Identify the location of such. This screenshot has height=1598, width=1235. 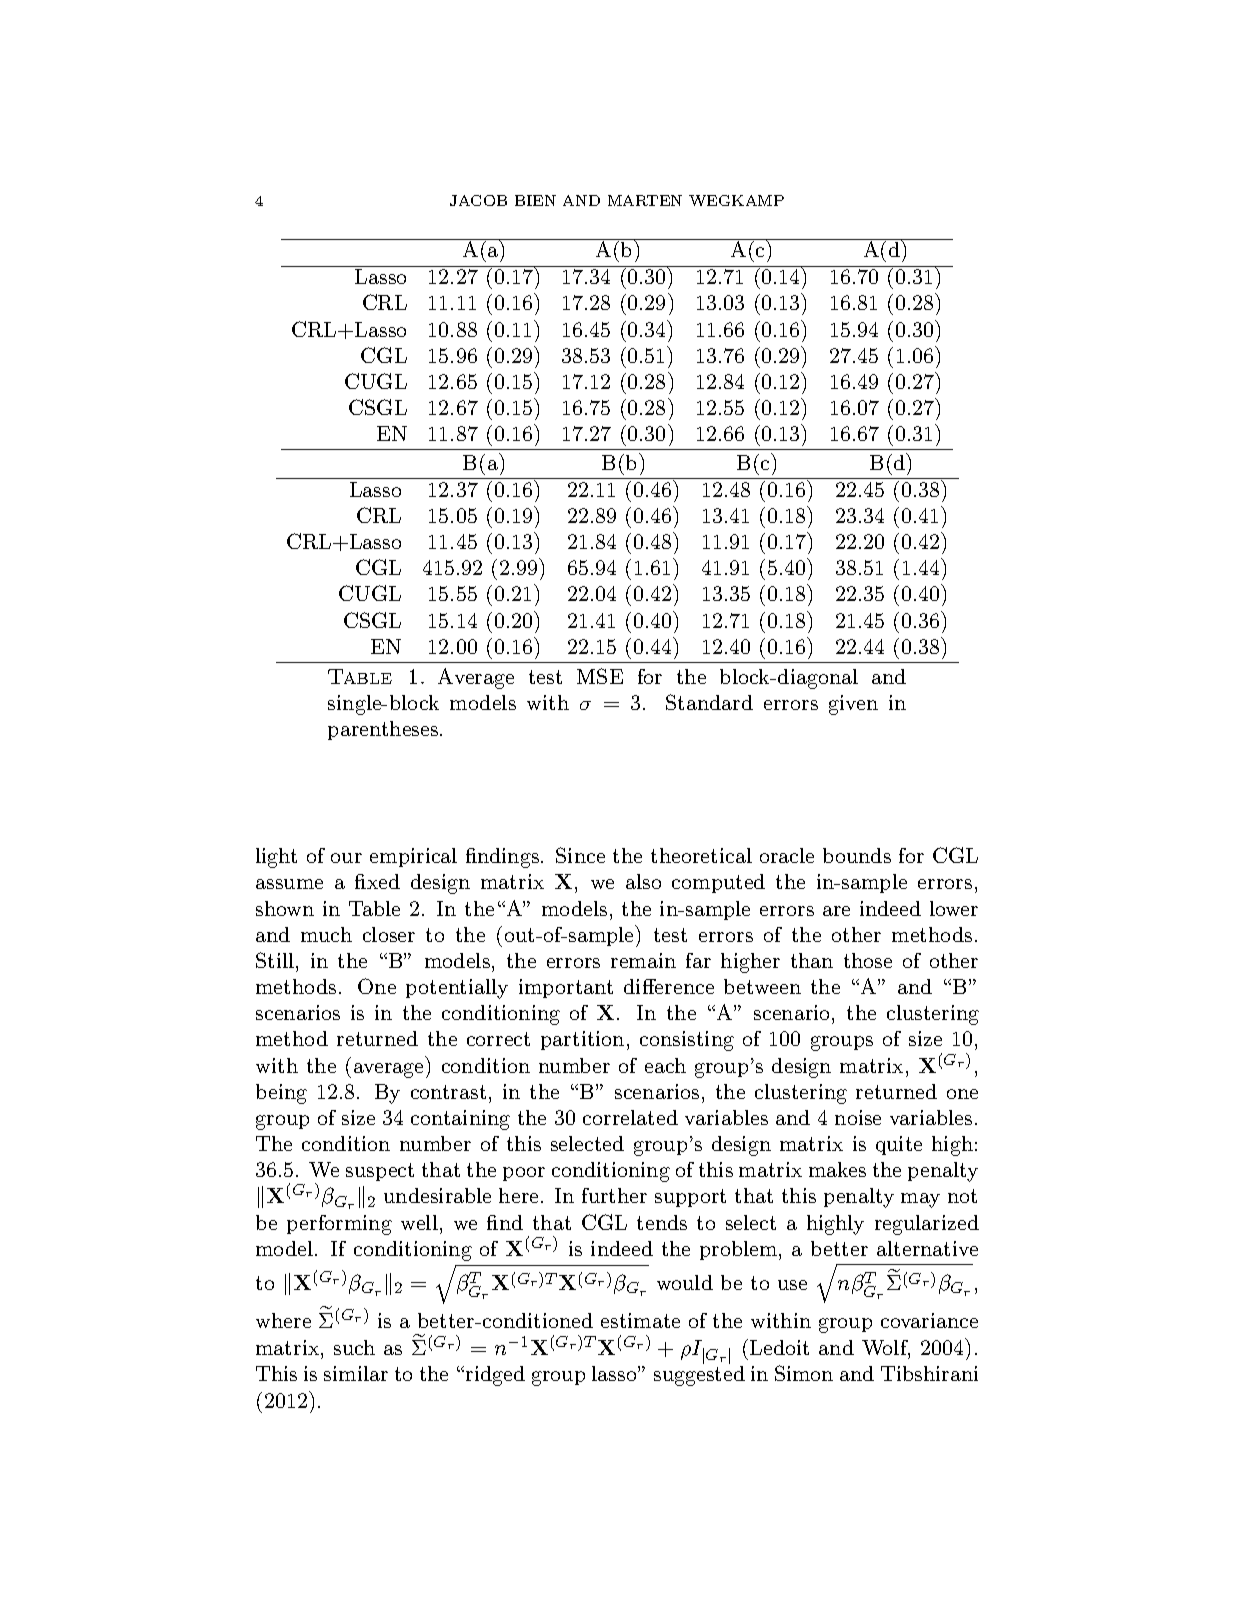
(354, 1347).
